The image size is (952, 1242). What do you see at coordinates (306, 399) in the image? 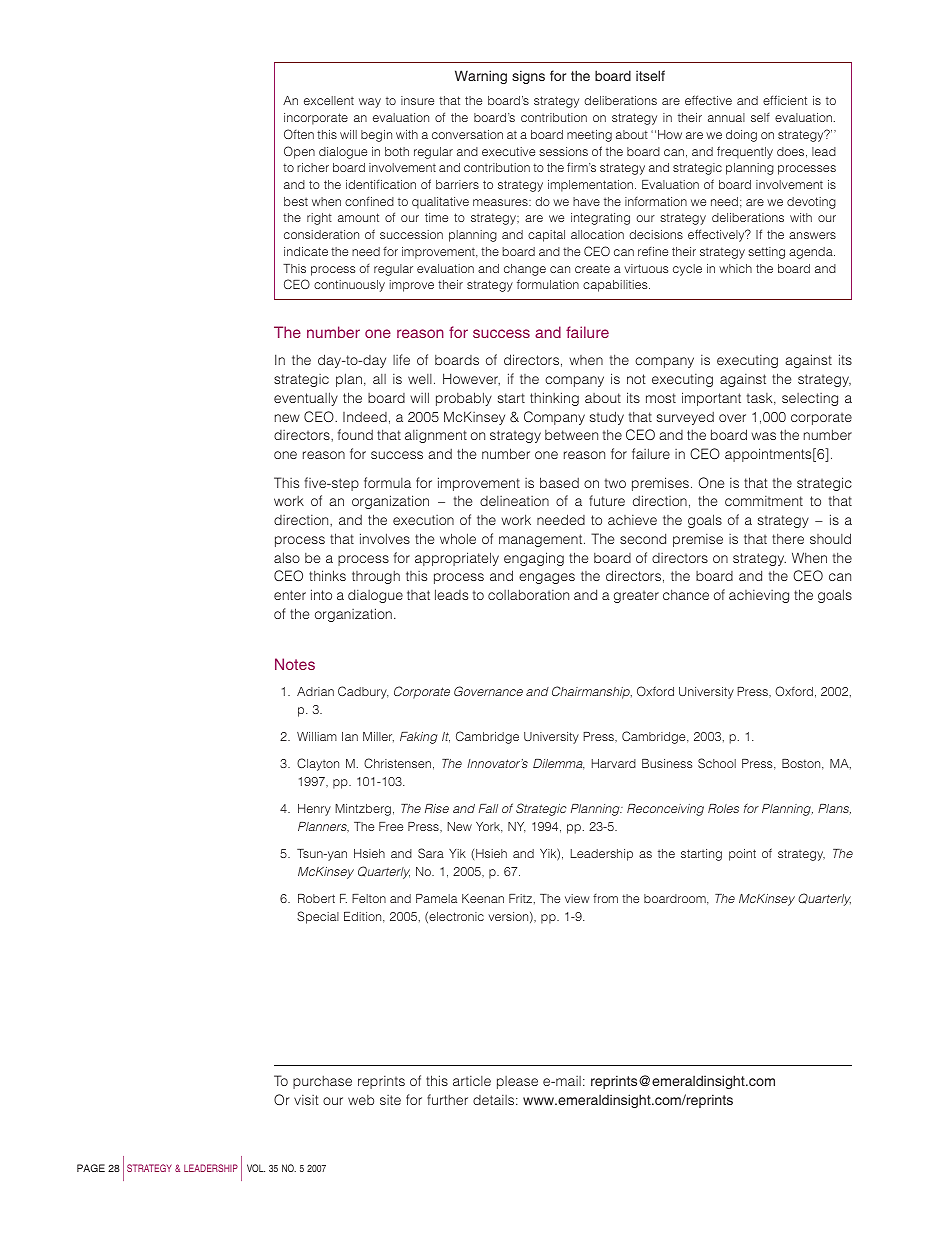
I see `eventually` at bounding box center [306, 399].
